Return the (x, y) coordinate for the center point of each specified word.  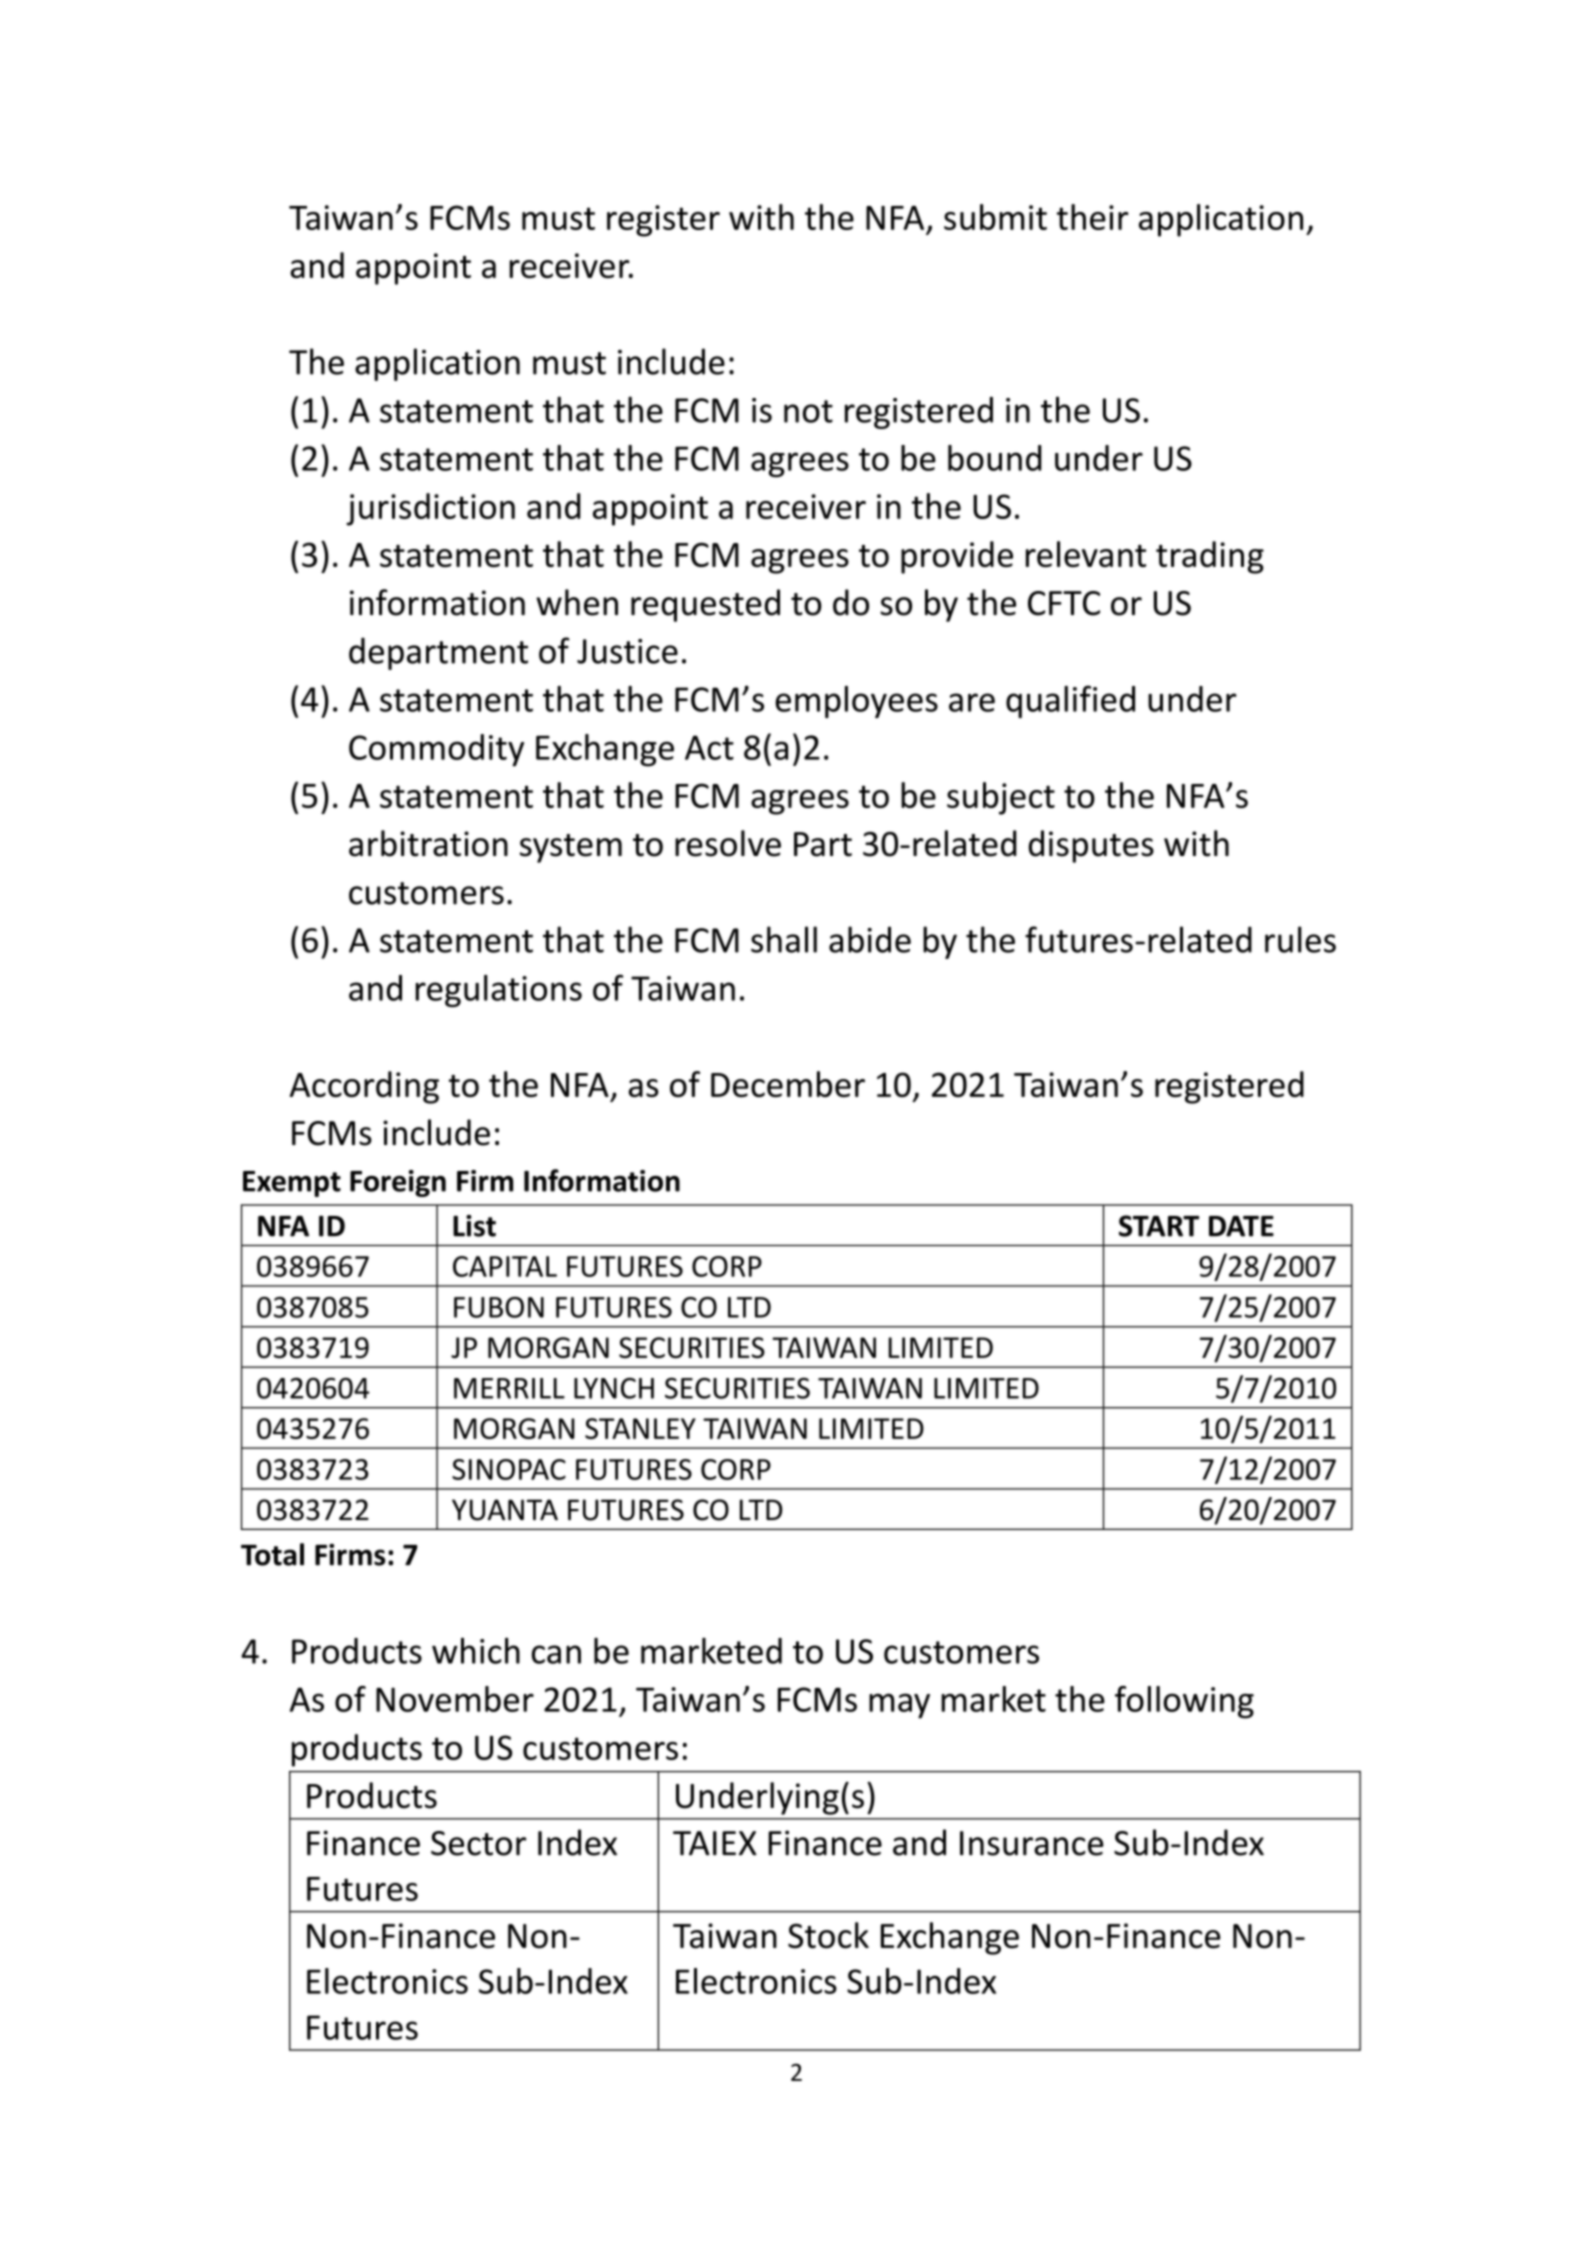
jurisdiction (430, 509)
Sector (478, 1843)
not (808, 411)
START (1159, 1226)
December (788, 1084)
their (1093, 217)
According (364, 1087)
